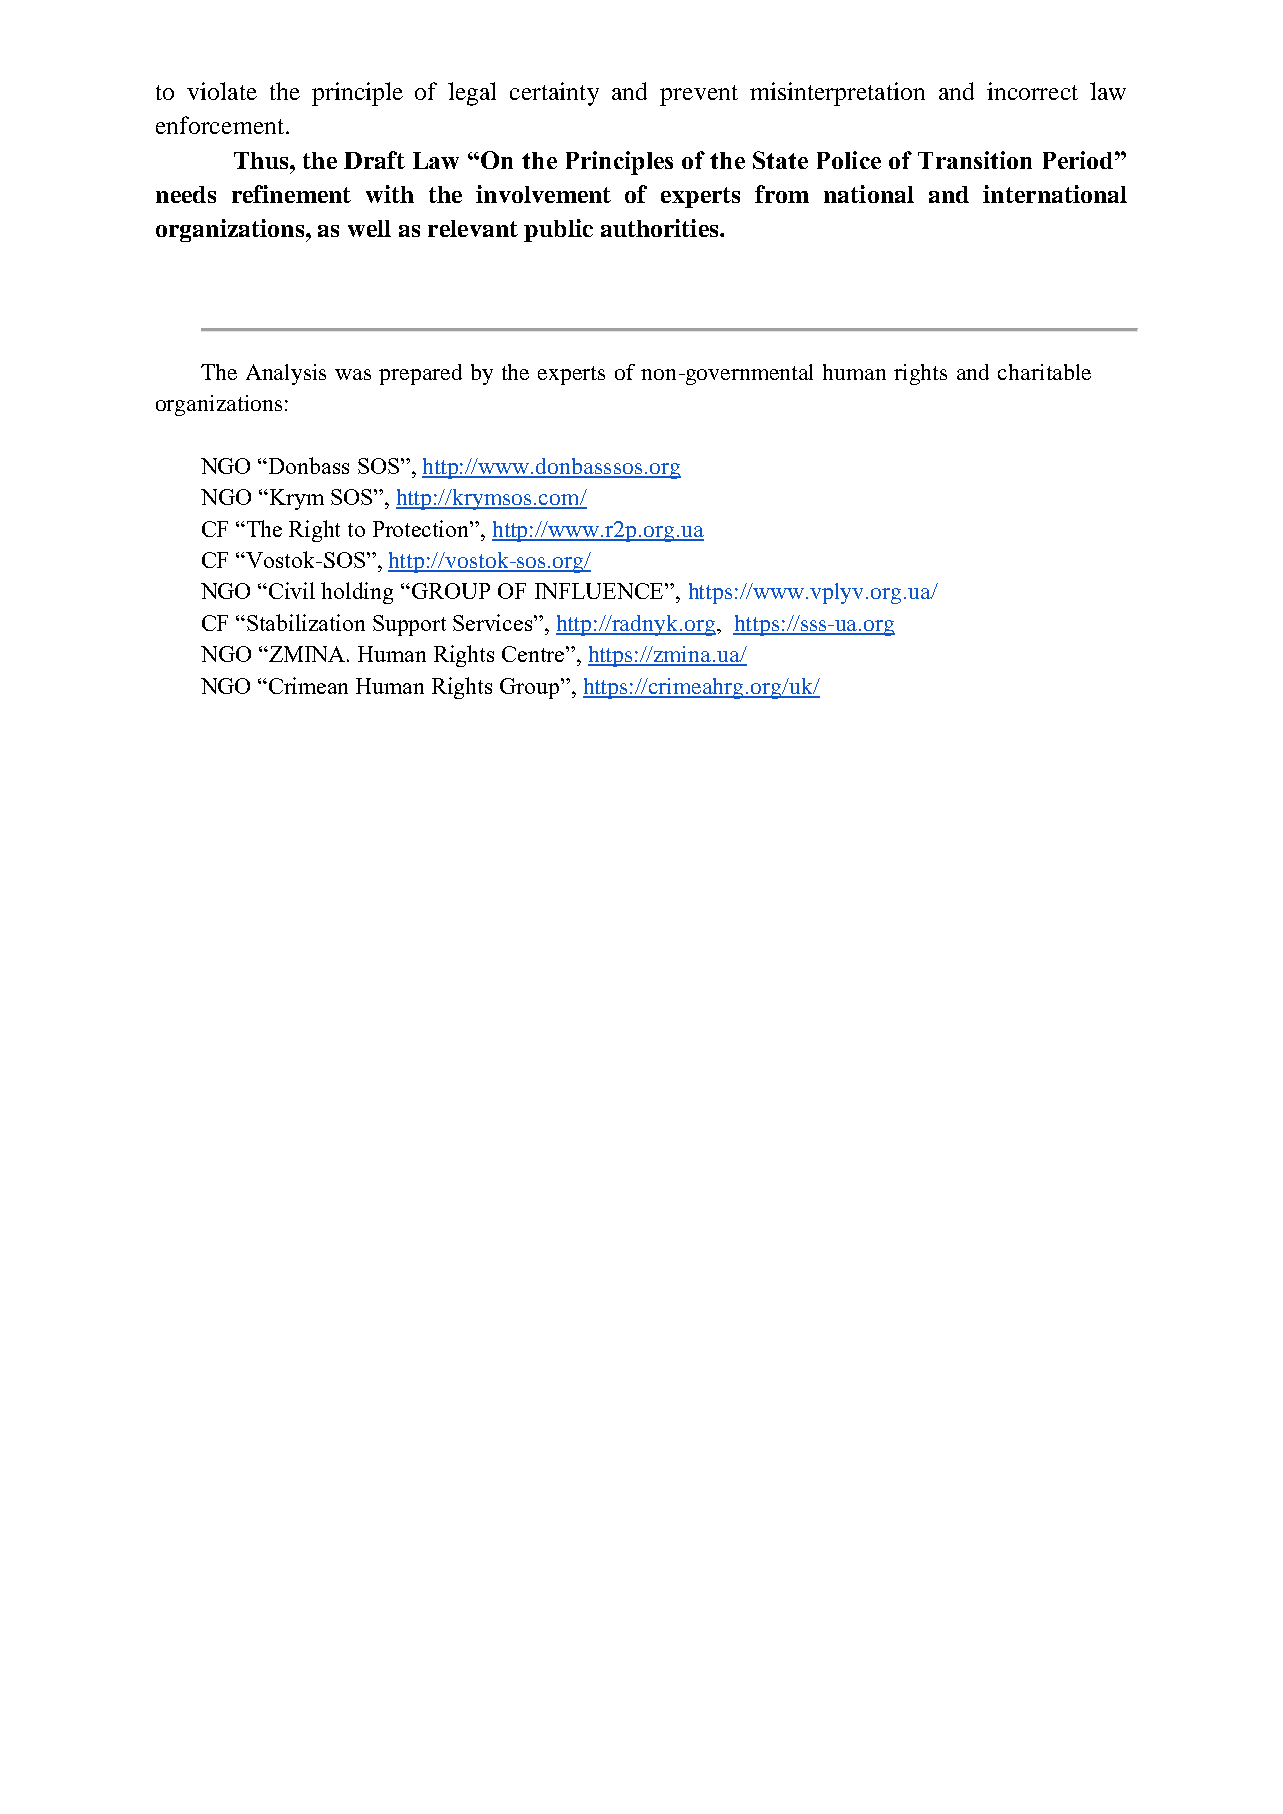 The image size is (1283, 1814). I want to click on charitable, so click(1044, 372).
